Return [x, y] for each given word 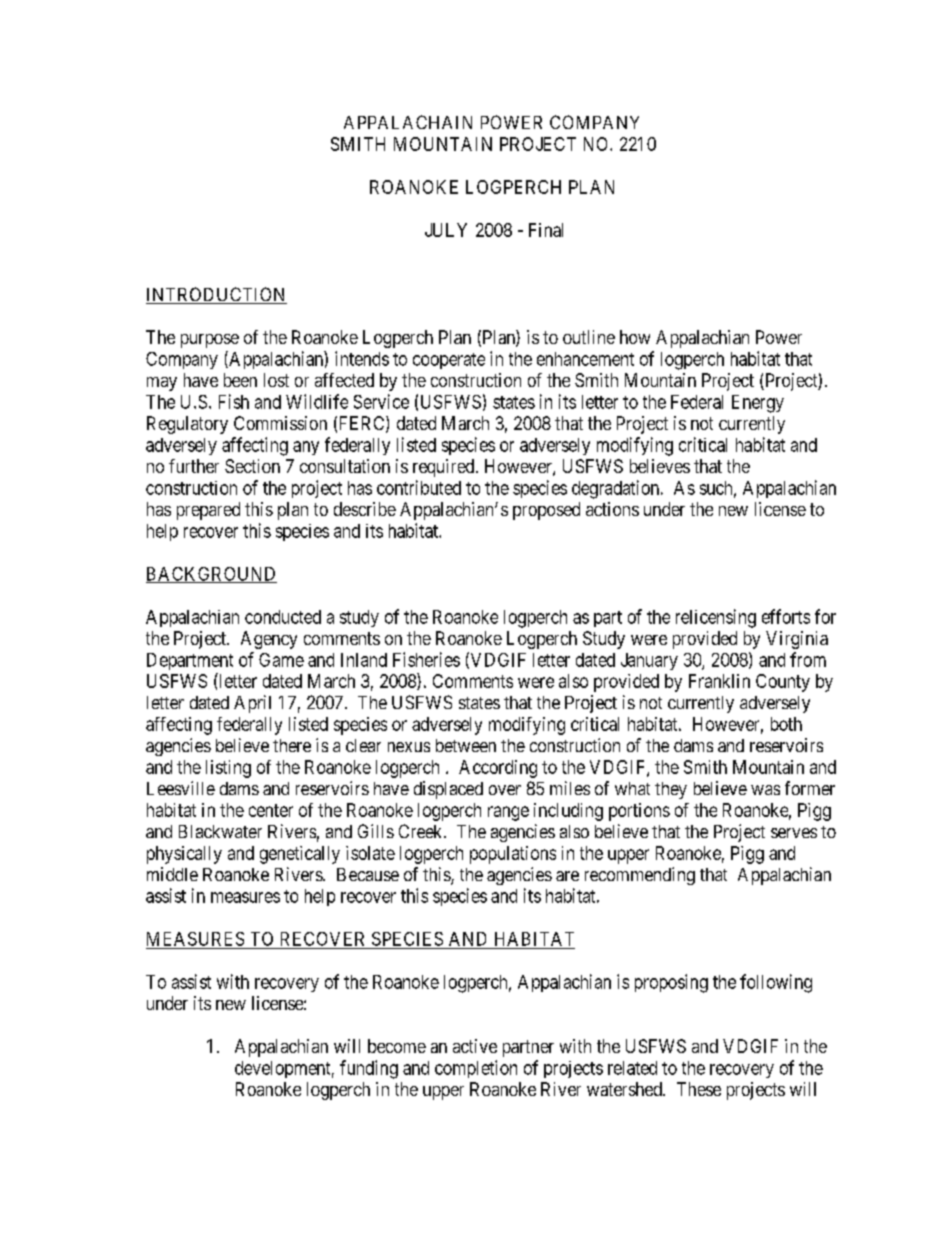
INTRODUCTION [216, 295]
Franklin [719, 681]
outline [589, 337]
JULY [446, 230]
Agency [269, 640]
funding [369, 1069]
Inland [364, 660]
